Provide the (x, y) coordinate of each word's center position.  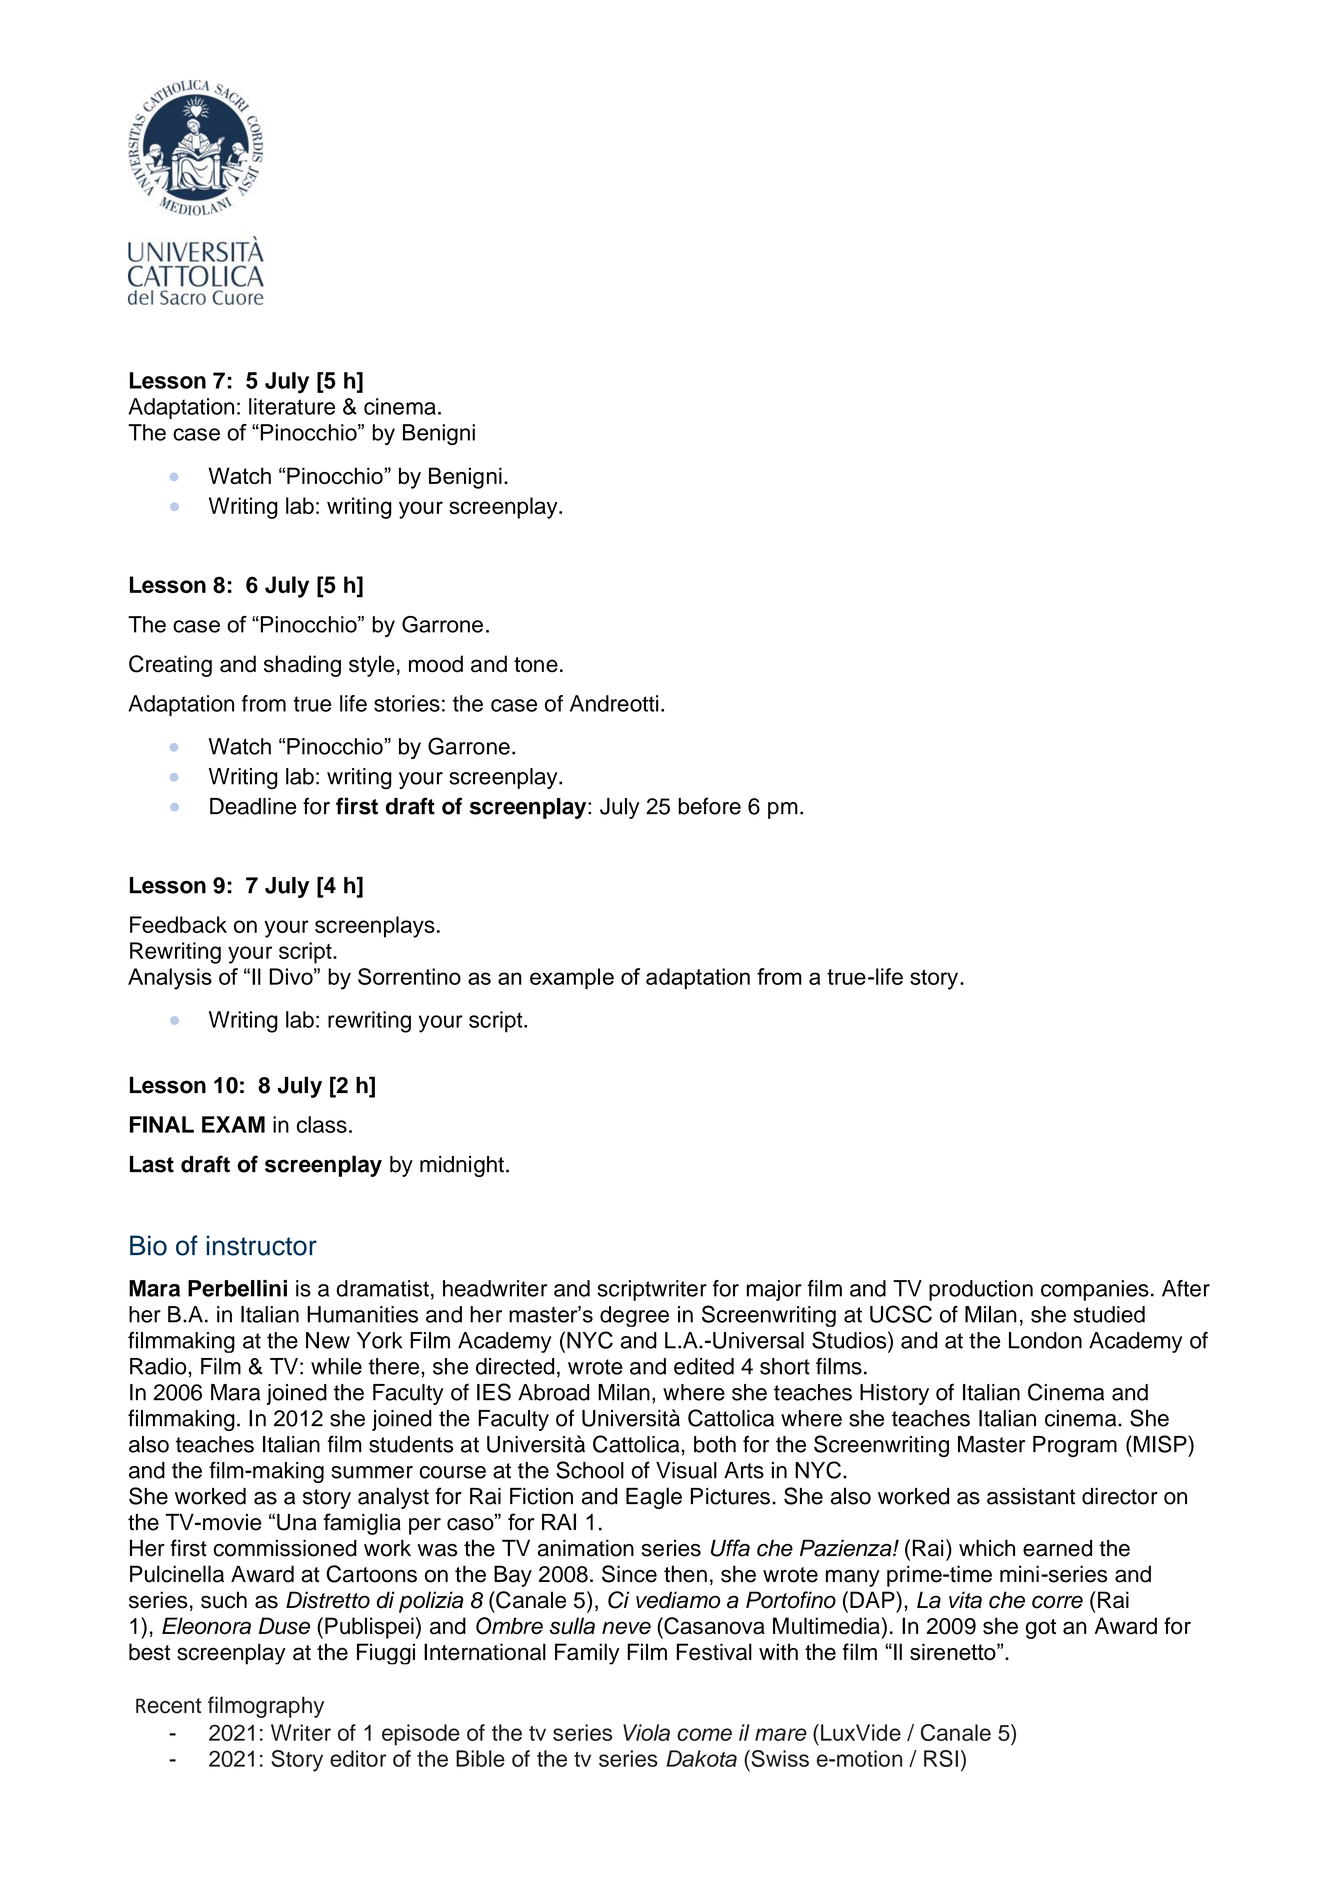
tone (536, 665)
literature (292, 406)
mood (436, 664)
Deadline (253, 806)
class (322, 1124)
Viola (646, 1732)
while (336, 1366)
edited (704, 1366)
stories (407, 703)
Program (1075, 1446)
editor (358, 1758)
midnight (462, 1166)
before (709, 806)
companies (1095, 1290)
